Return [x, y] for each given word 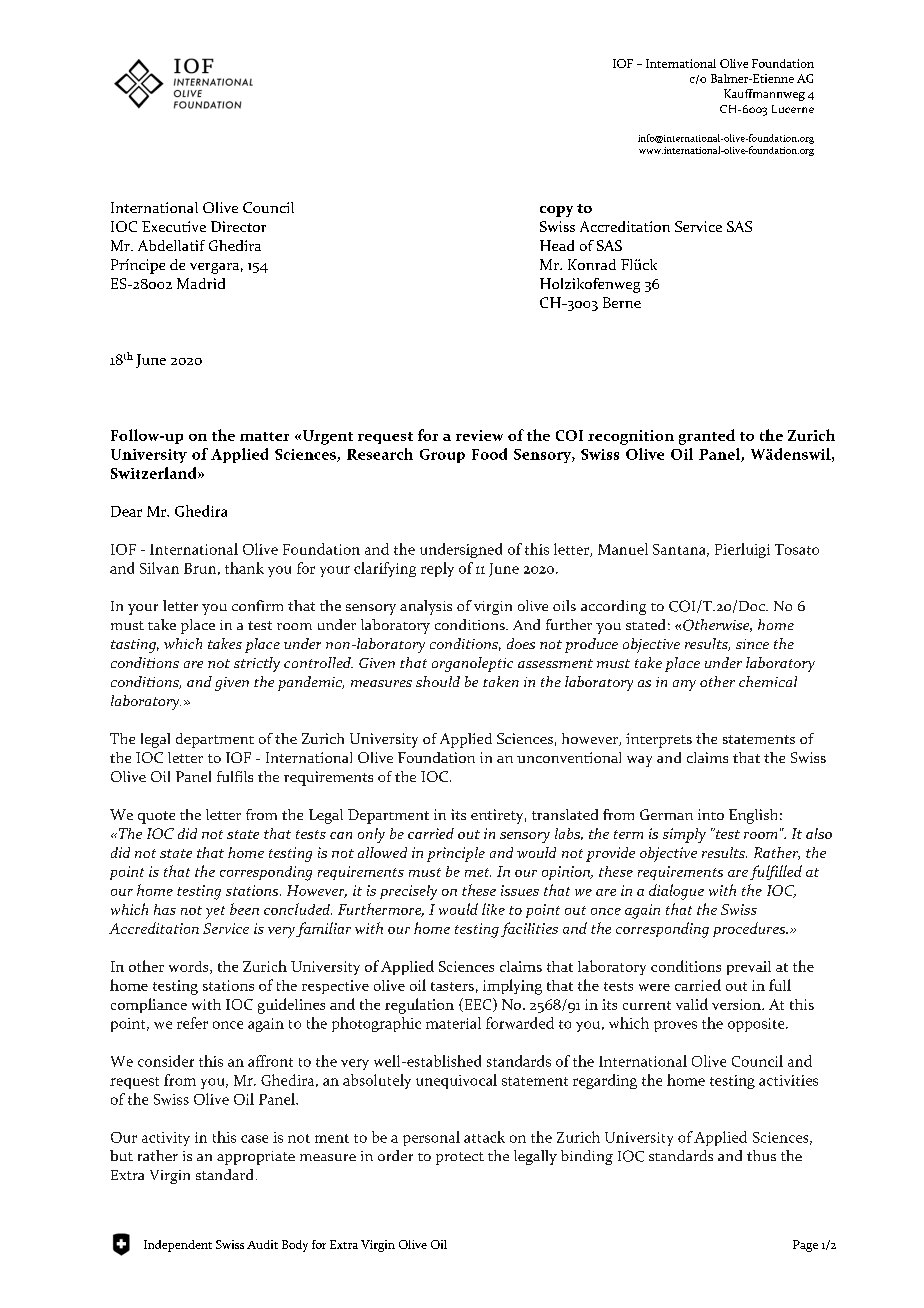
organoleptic [472, 664]
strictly [257, 664]
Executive [174, 226]
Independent [178, 1246]
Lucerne [793, 109]
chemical [768, 681]
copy [556, 211]
